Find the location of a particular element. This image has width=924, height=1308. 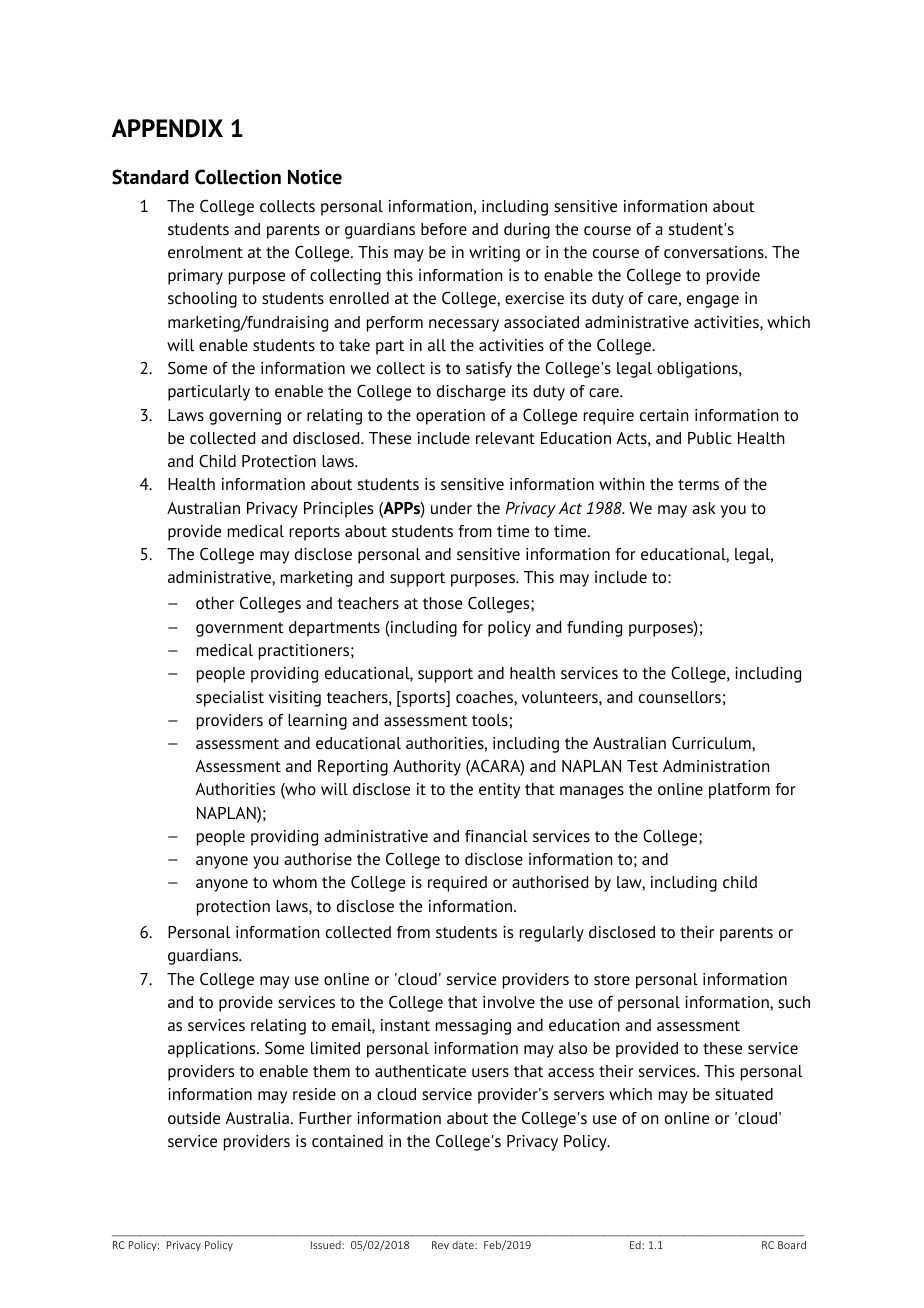

APPENDIX is located at coordinates (167, 128).
